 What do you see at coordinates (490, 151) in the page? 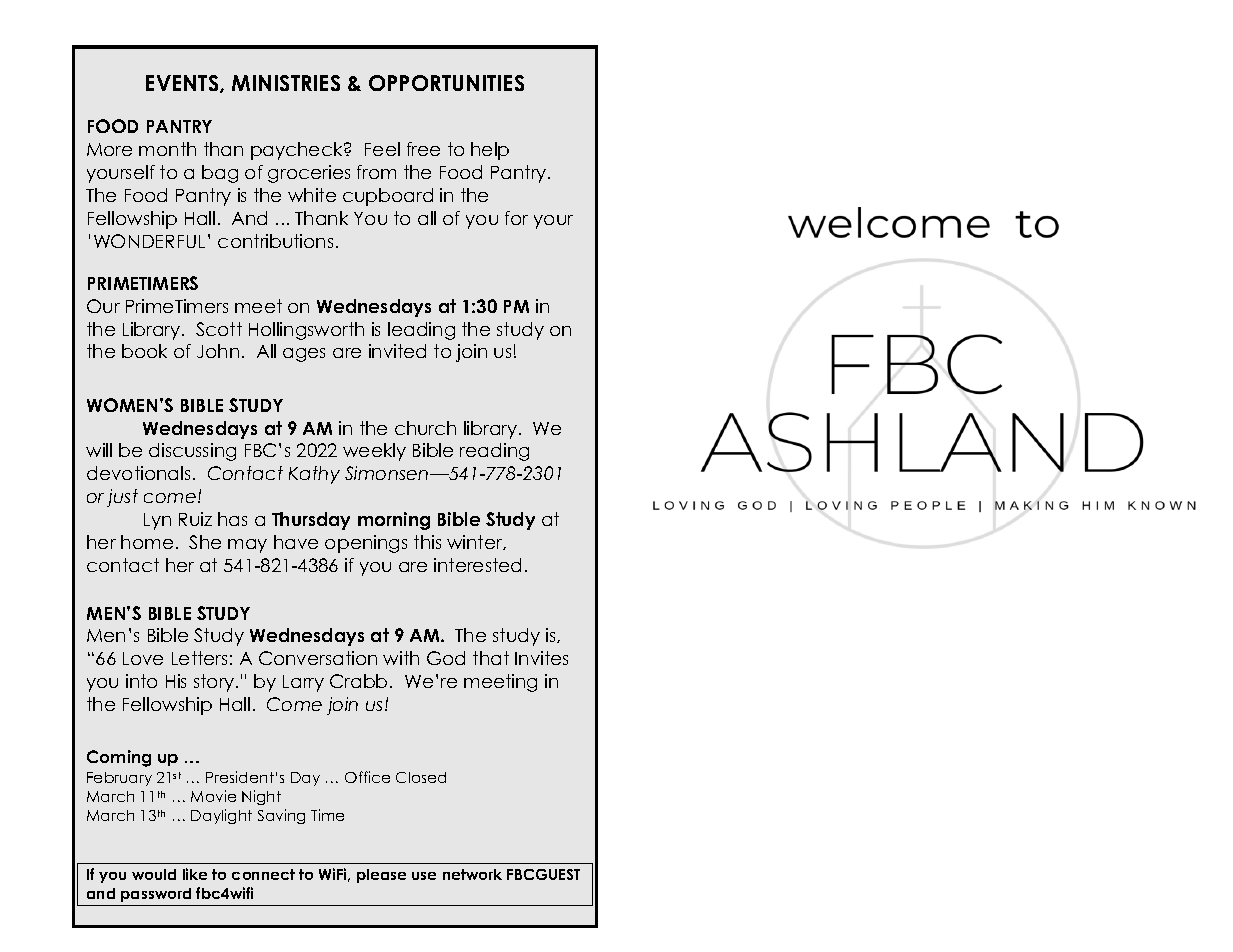
I see `help` at bounding box center [490, 151].
